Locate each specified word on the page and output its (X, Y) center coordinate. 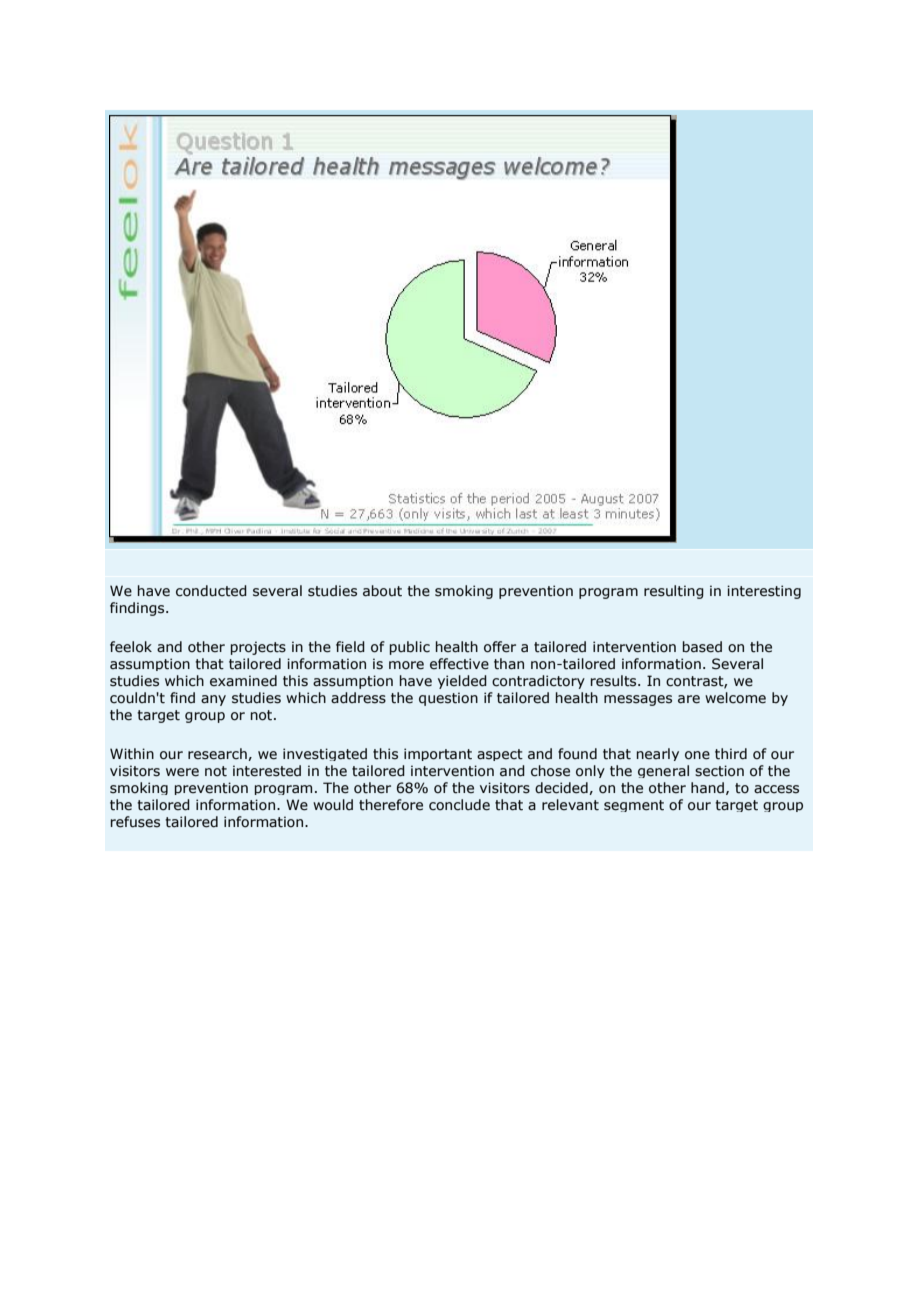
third (731, 754)
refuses (135, 822)
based (702, 647)
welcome (735, 698)
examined (243, 681)
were (182, 772)
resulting (674, 592)
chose (550, 771)
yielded (462, 682)
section (719, 771)
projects (258, 648)
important (438, 754)
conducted (211, 591)
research (218, 754)
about (382, 591)
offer (500, 647)
